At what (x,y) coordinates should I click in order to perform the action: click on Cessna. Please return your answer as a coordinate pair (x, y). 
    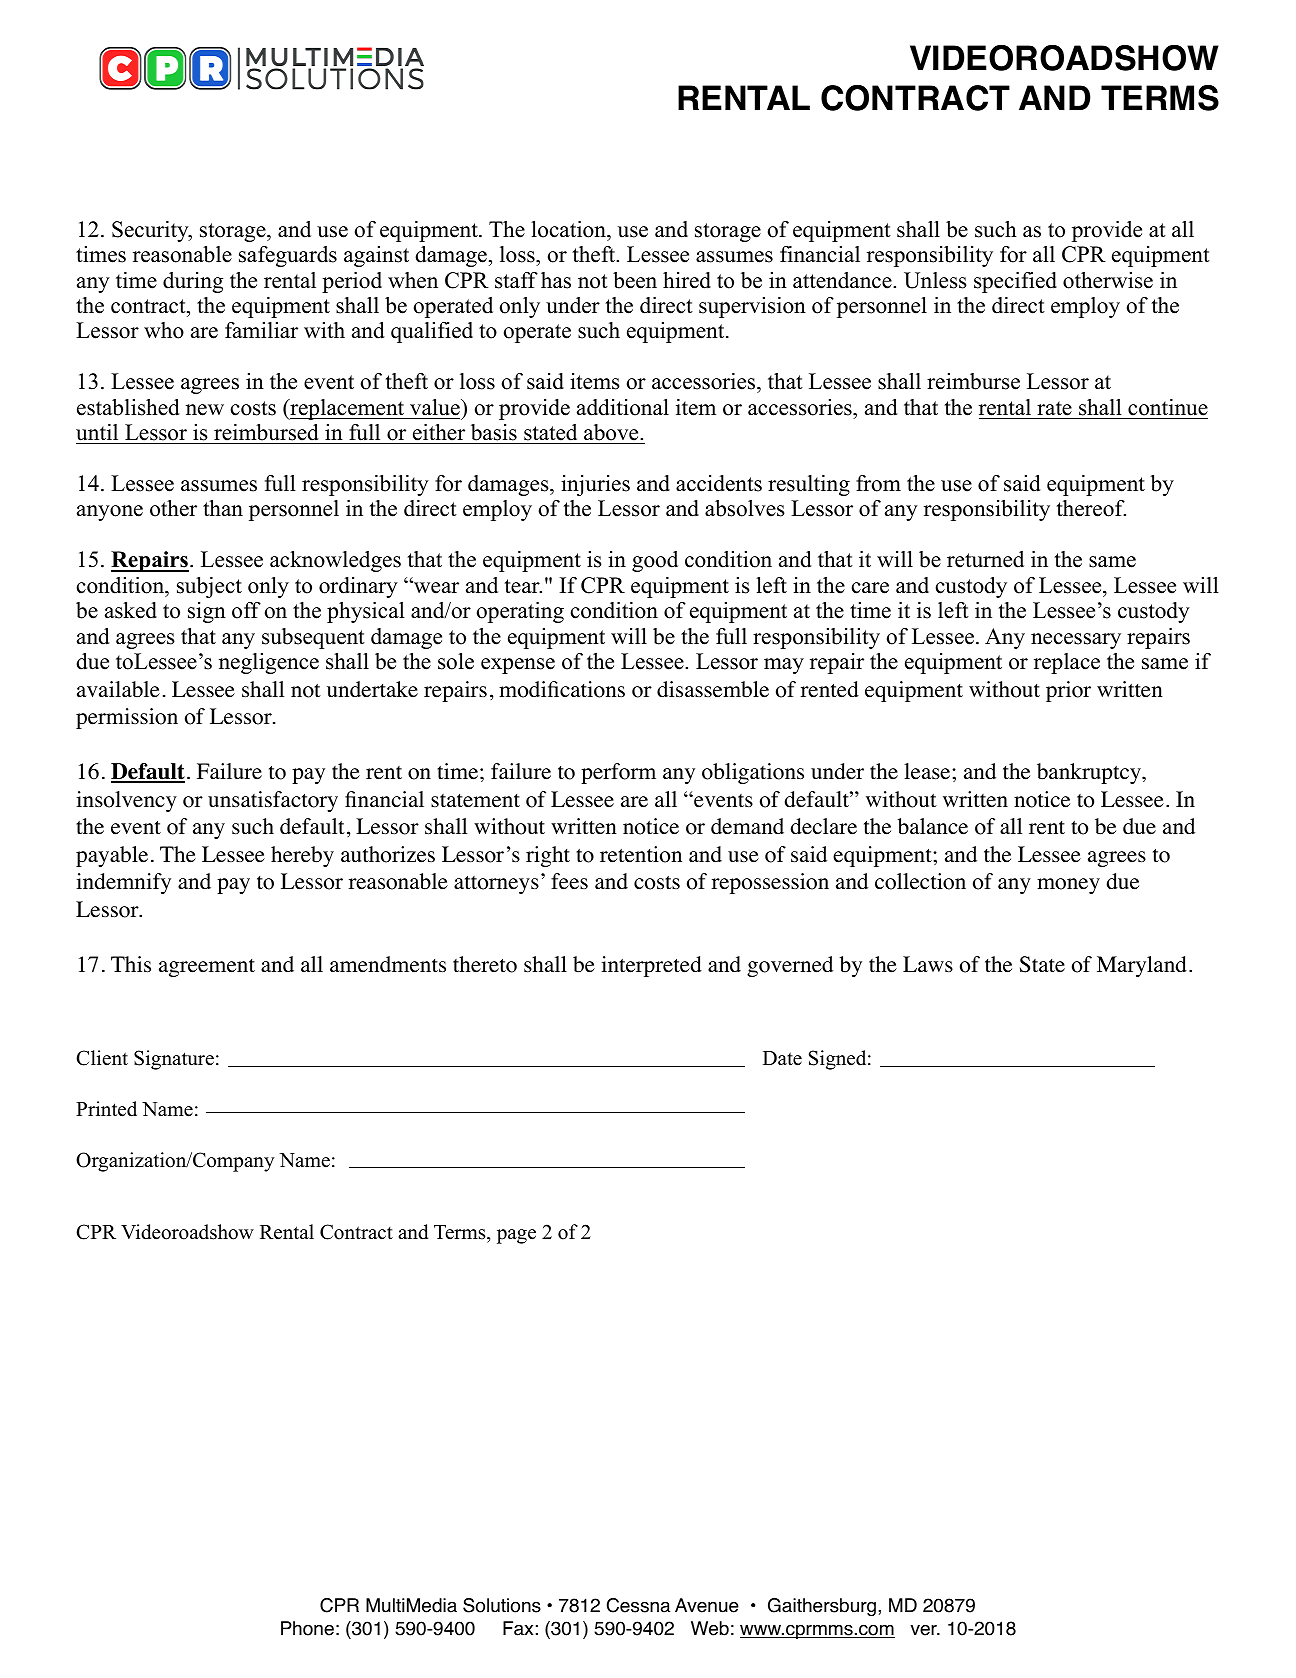
    Looking at the image, I should click on (638, 1605).
